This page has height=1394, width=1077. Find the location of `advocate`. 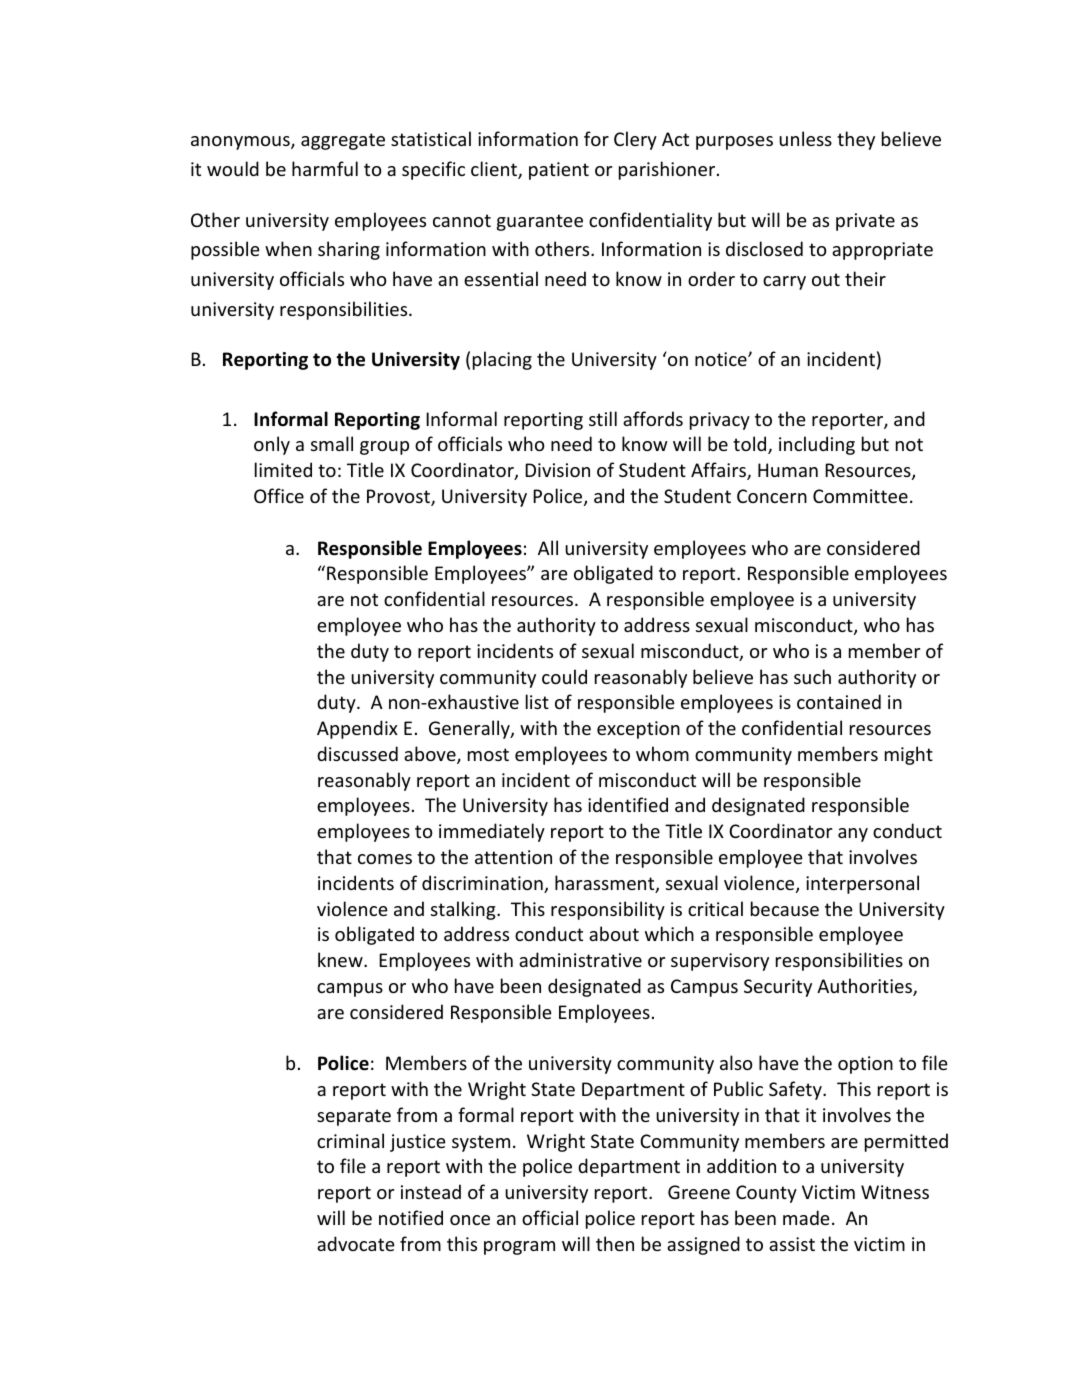

advocate is located at coordinates (356, 1243).
